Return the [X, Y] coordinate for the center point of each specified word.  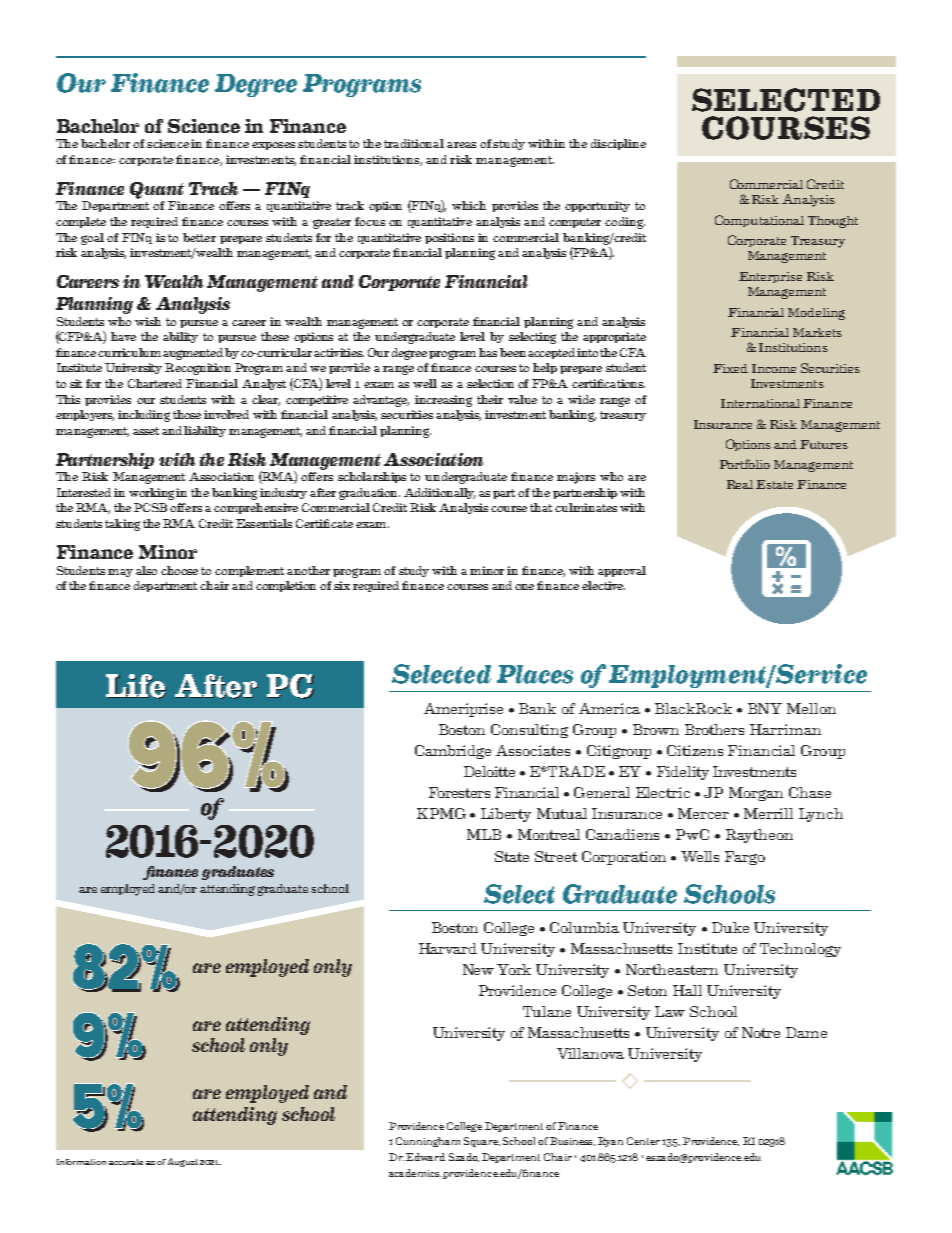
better [199, 237]
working [153, 494]
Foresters [459, 792]
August [183, 1162]
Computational [759, 221]
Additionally [439, 493]
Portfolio [745, 464]
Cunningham [428, 1142]
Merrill [768, 813]
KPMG [441, 813]
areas [461, 145]
